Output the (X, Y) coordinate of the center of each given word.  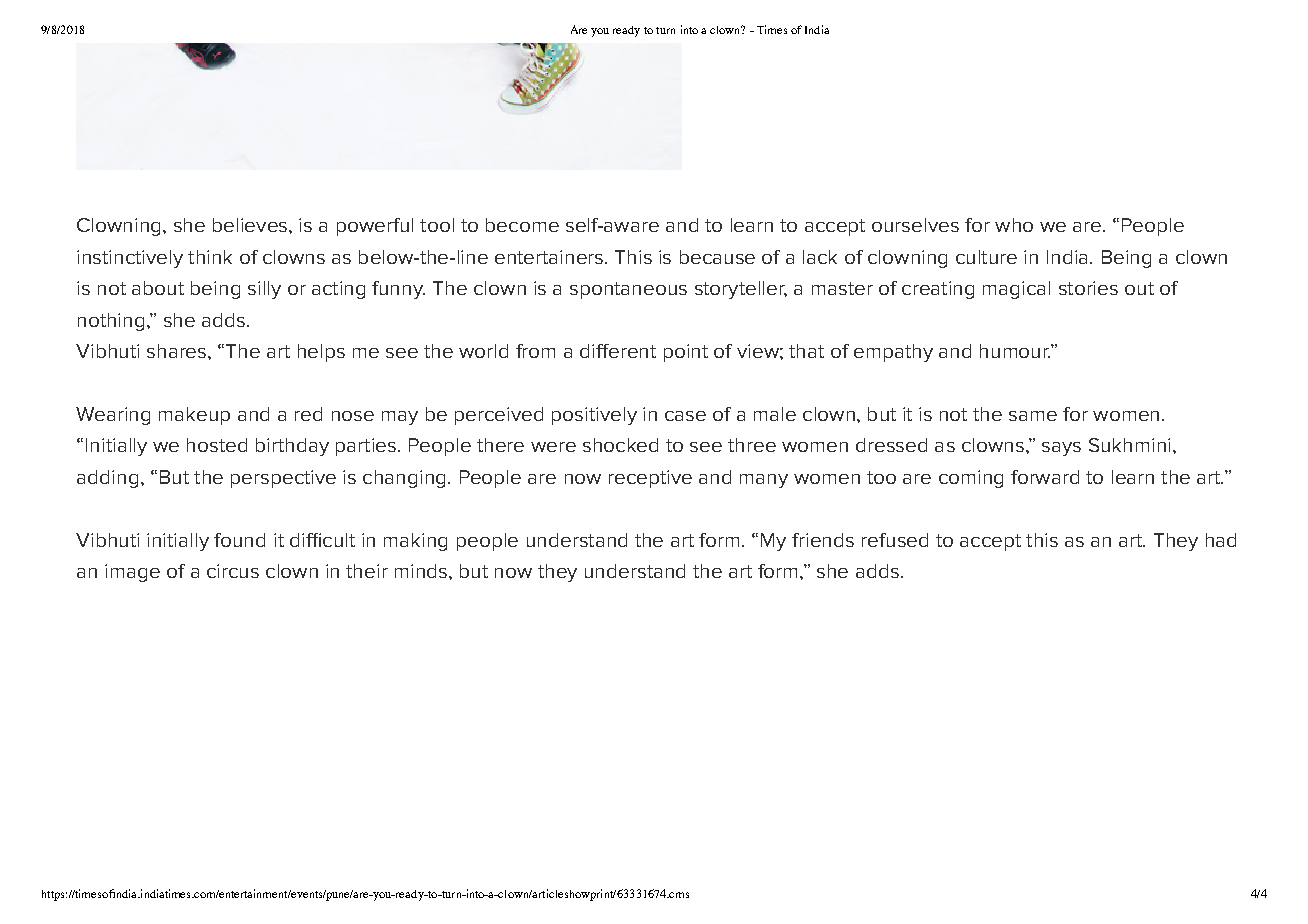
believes (251, 225)
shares (178, 351)
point (686, 353)
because (717, 257)
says (1061, 449)
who (1014, 225)
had (1221, 540)
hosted (217, 445)
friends (823, 540)
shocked (620, 445)
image (132, 573)
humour (1015, 351)
